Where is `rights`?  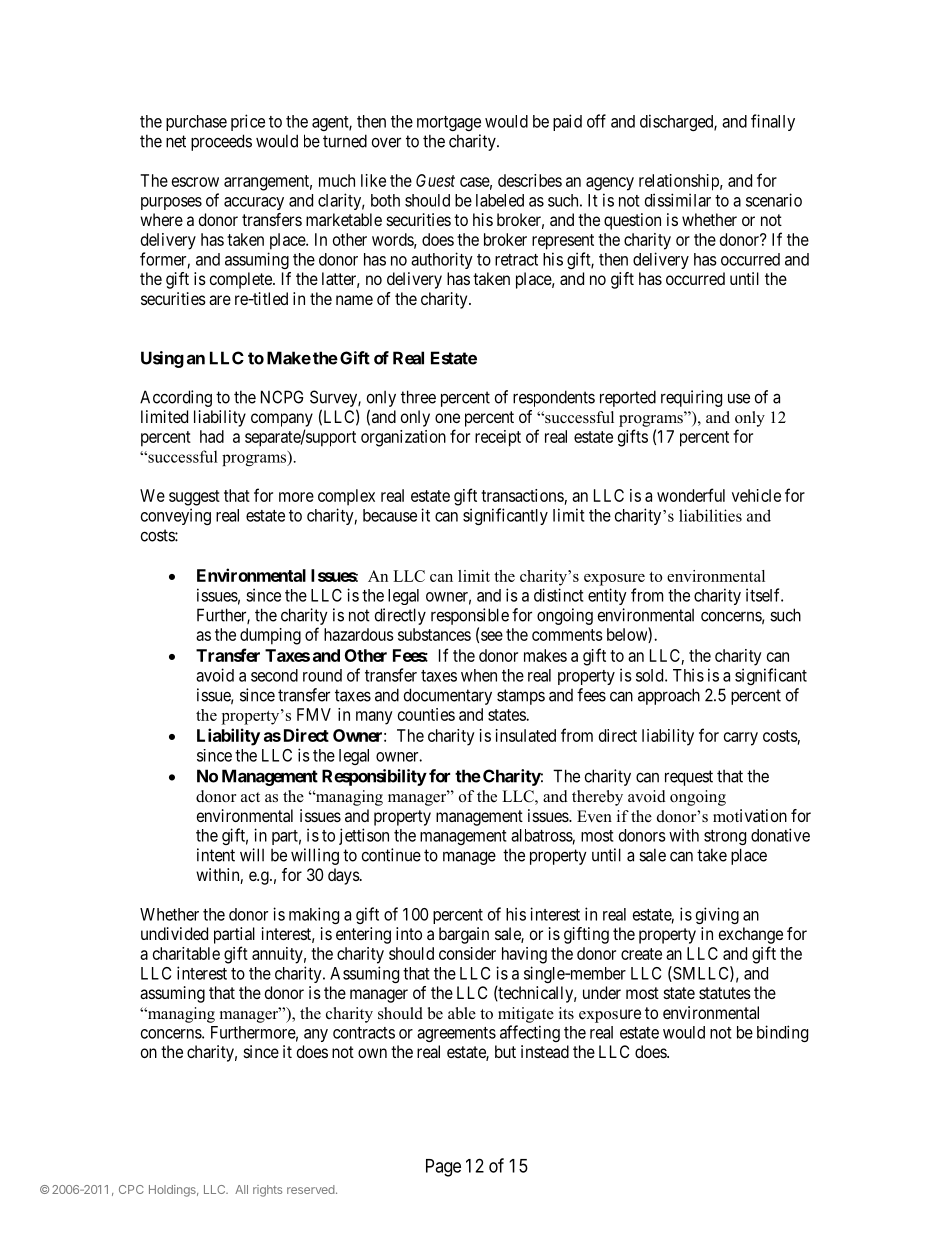 rights is located at coordinates (267, 1191).
